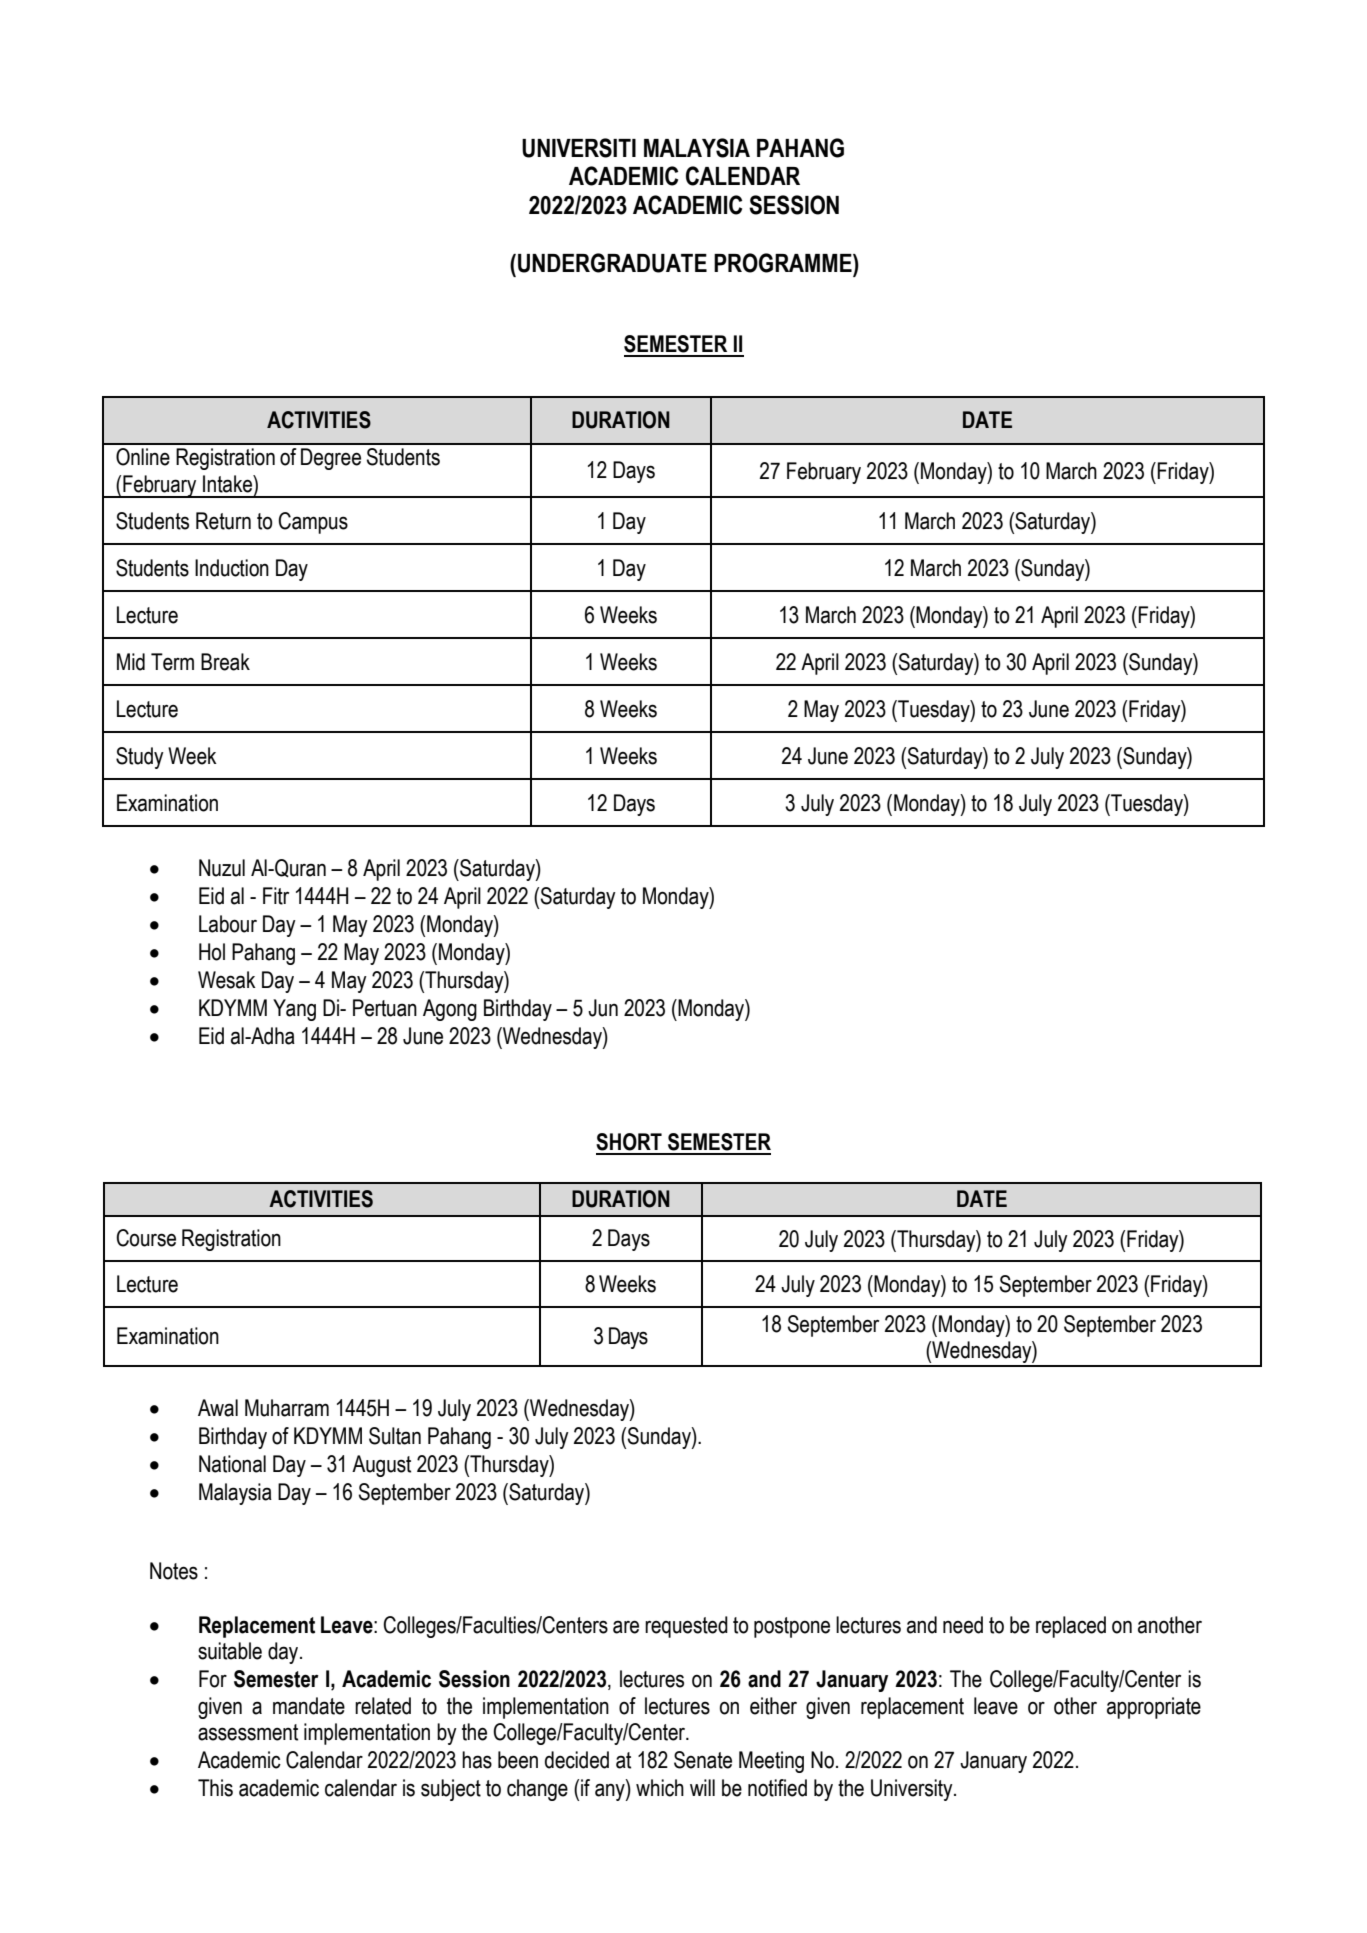 The width and height of the screenshot is (1367, 1933). I want to click on assessment, so click(248, 1732).
